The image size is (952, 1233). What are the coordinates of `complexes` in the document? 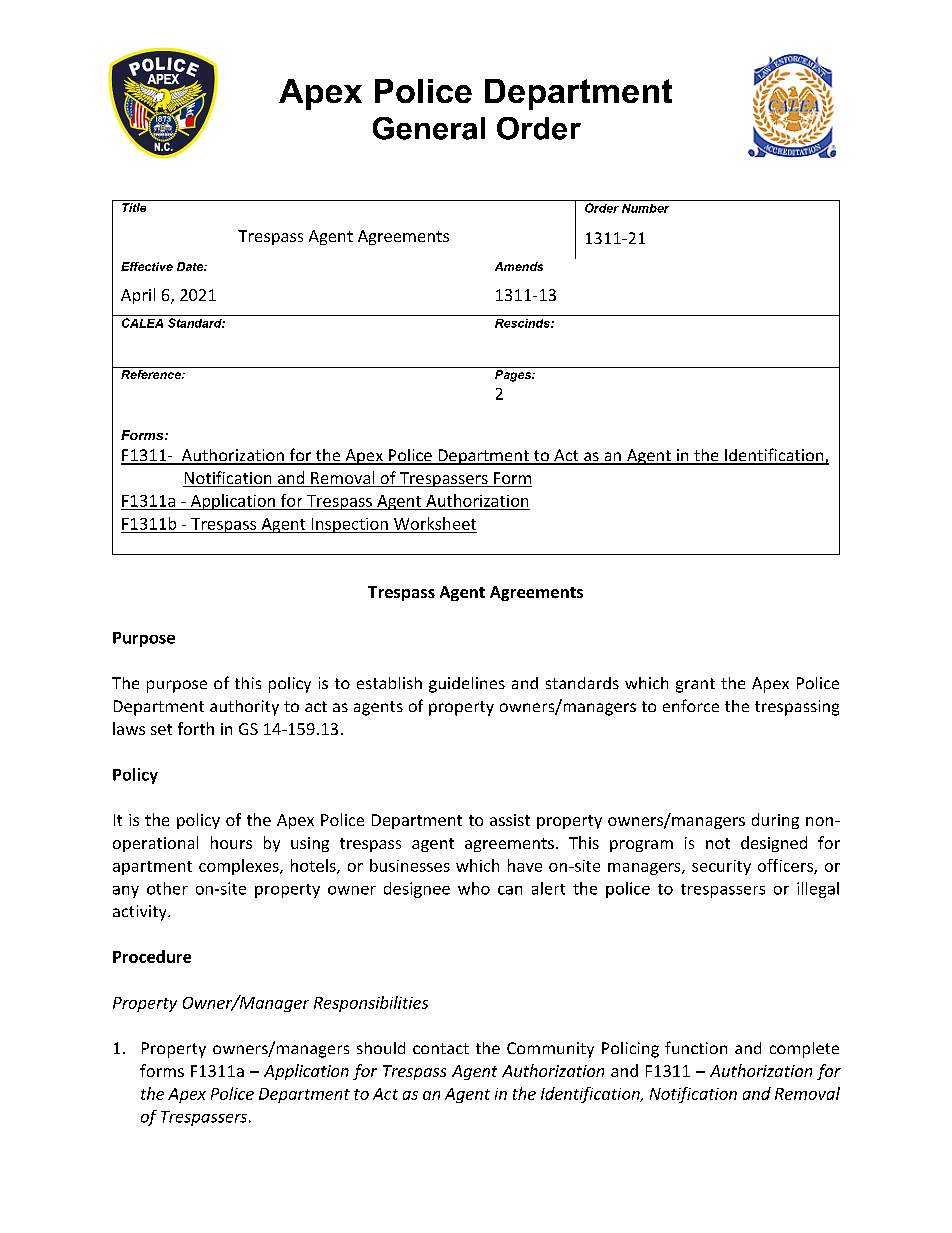 It's located at (240, 867).
